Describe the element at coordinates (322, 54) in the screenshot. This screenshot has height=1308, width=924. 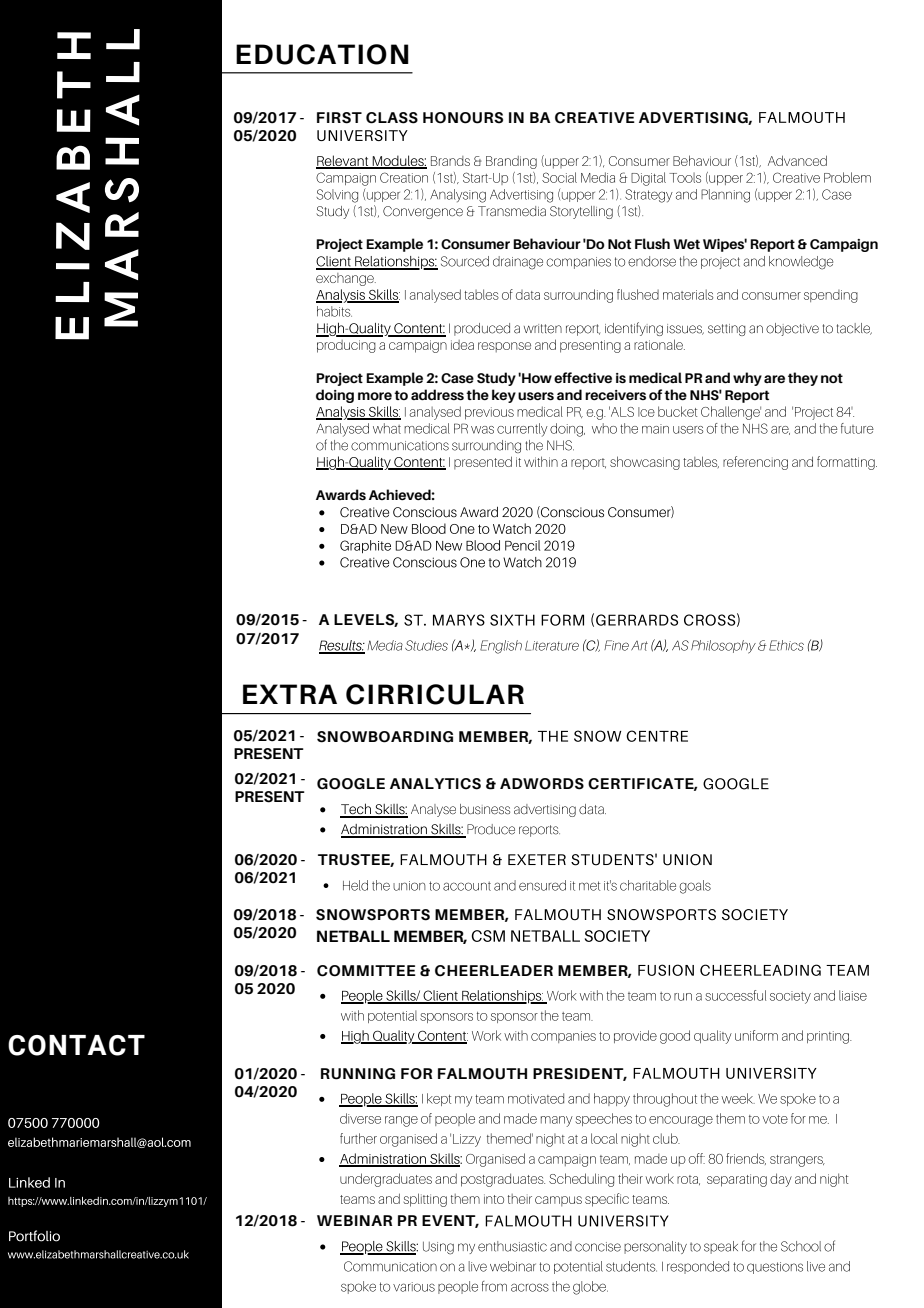
I see `EDUCATION` at that location.
